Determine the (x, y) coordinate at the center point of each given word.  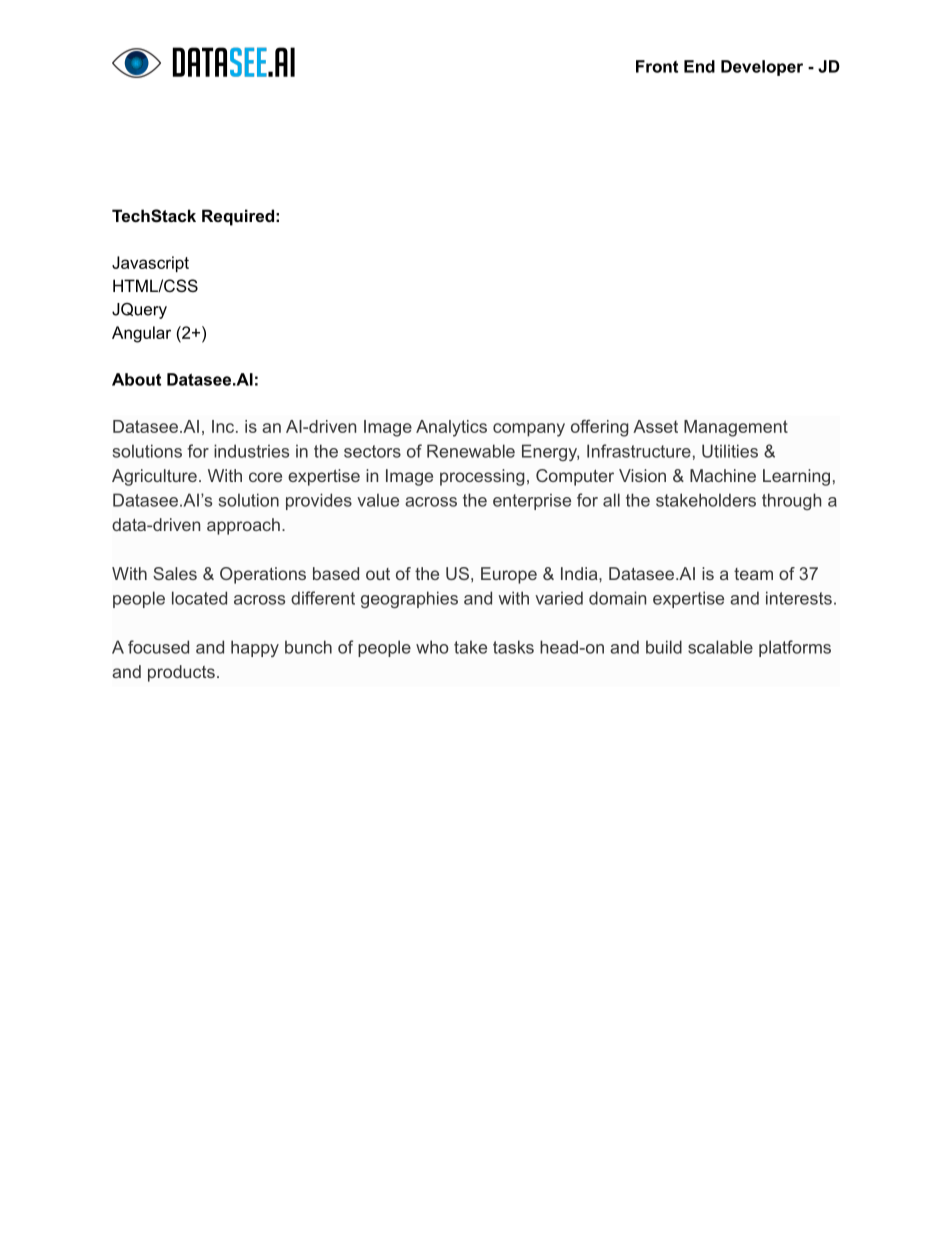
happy (255, 648)
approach (243, 526)
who (432, 647)
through (791, 501)
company (529, 430)
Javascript (150, 264)
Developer (762, 68)
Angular (141, 334)
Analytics (451, 428)
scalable (720, 647)
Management (736, 428)
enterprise (532, 501)
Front (657, 66)
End (699, 66)
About (136, 379)
